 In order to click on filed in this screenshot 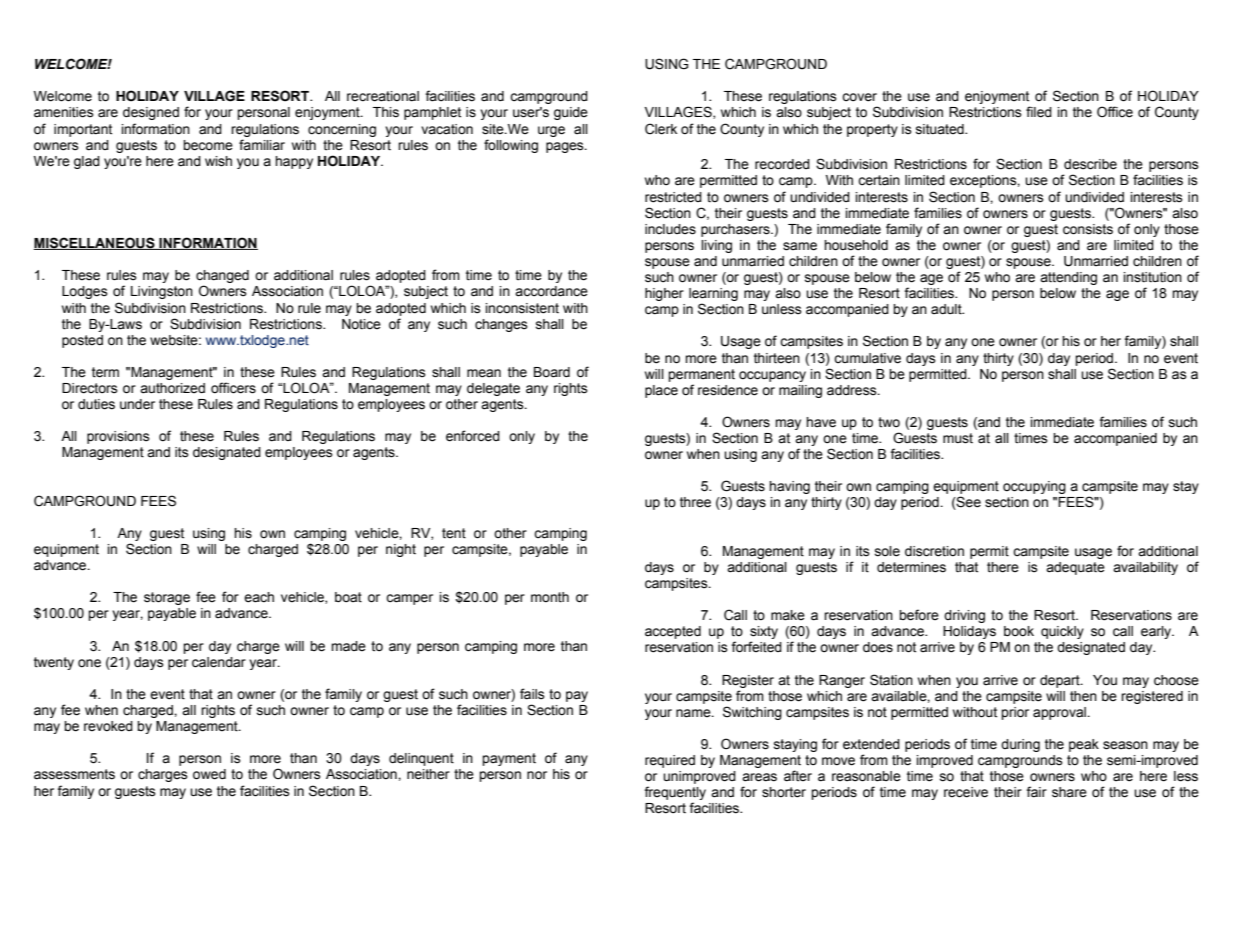, I will do `click(1039, 112)`.
